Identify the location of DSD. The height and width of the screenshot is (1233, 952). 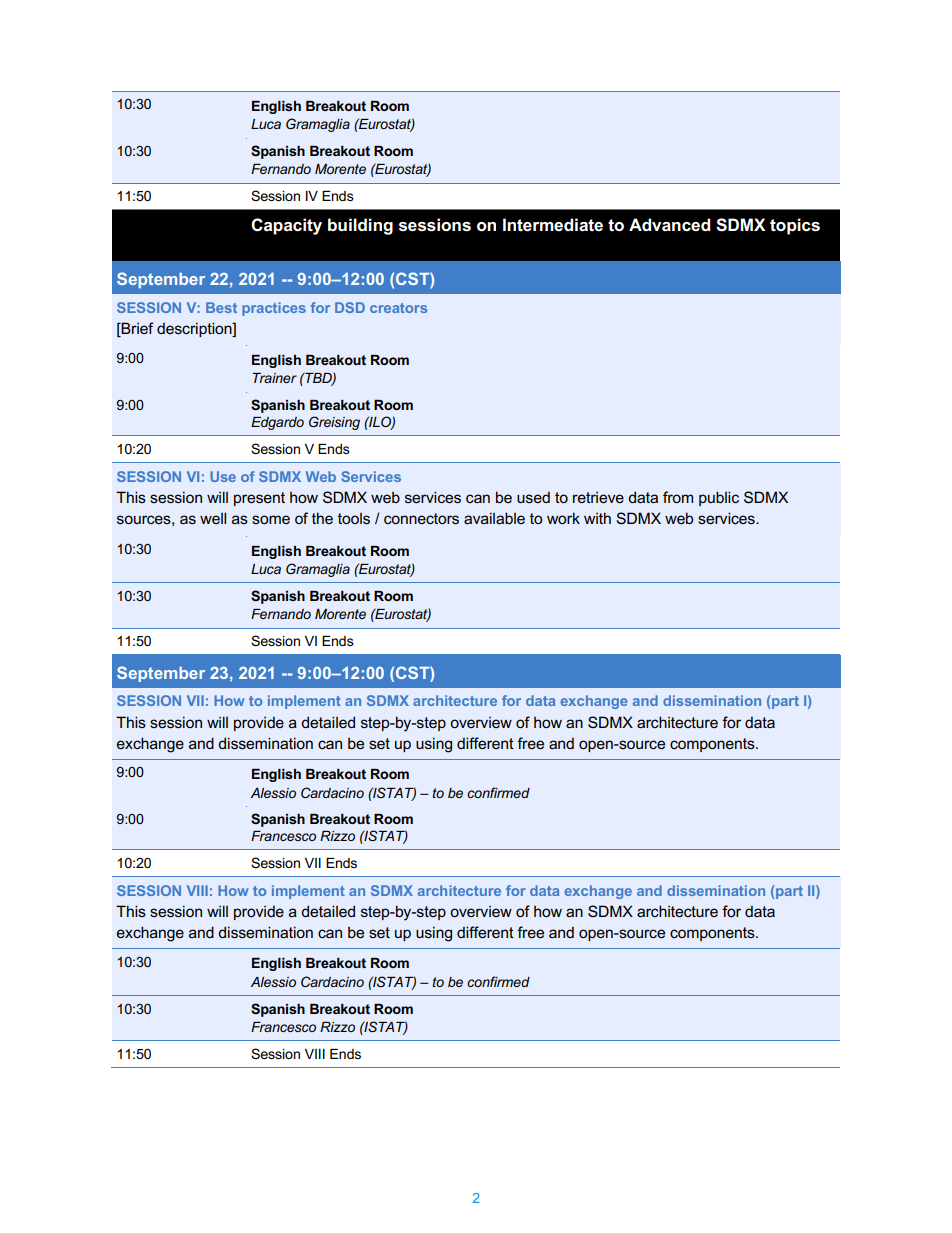
(350, 307).
